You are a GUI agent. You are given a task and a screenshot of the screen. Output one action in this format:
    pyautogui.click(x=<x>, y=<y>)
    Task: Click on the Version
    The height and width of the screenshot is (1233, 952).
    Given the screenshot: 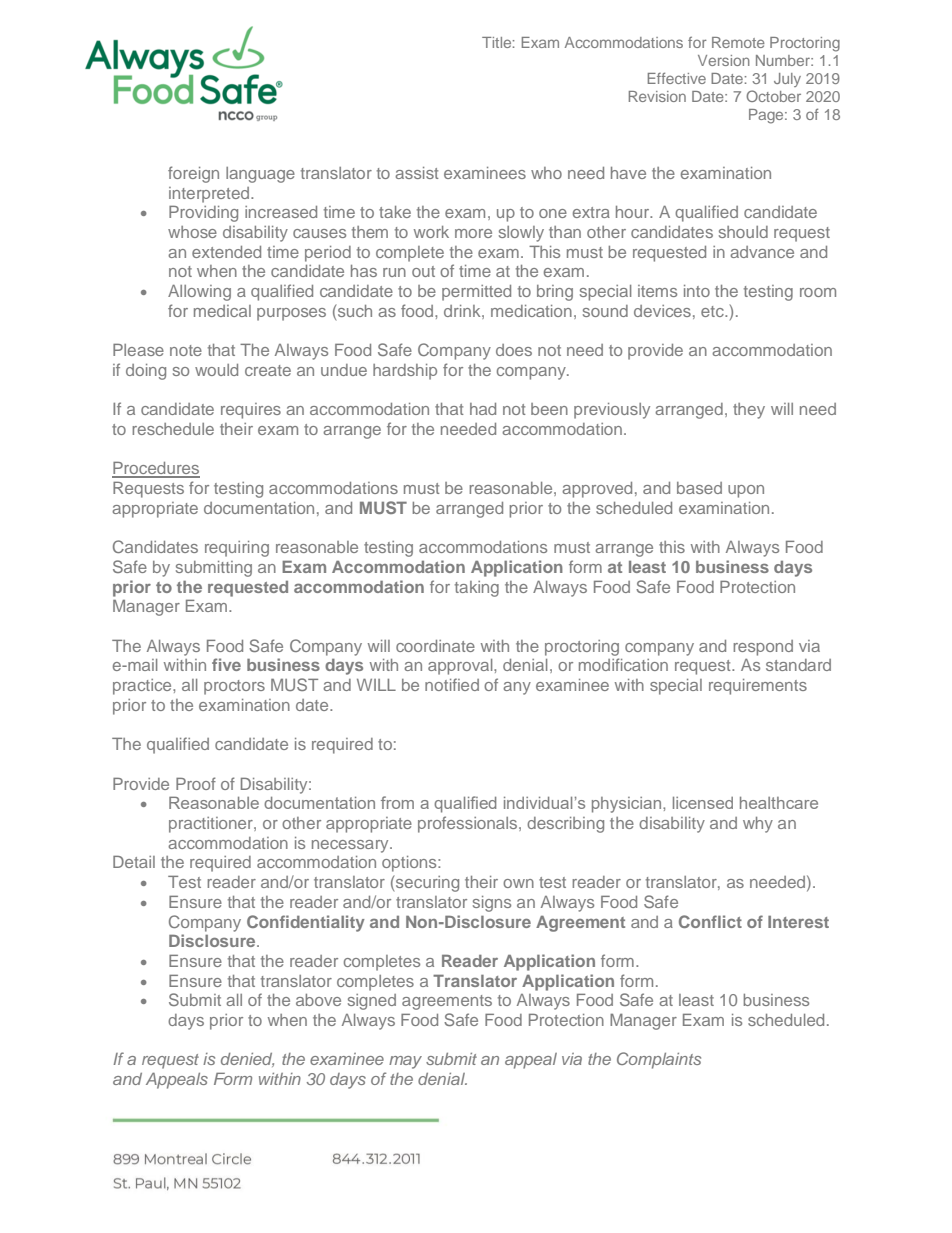 What is the action you would take?
    pyautogui.click(x=724, y=60)
